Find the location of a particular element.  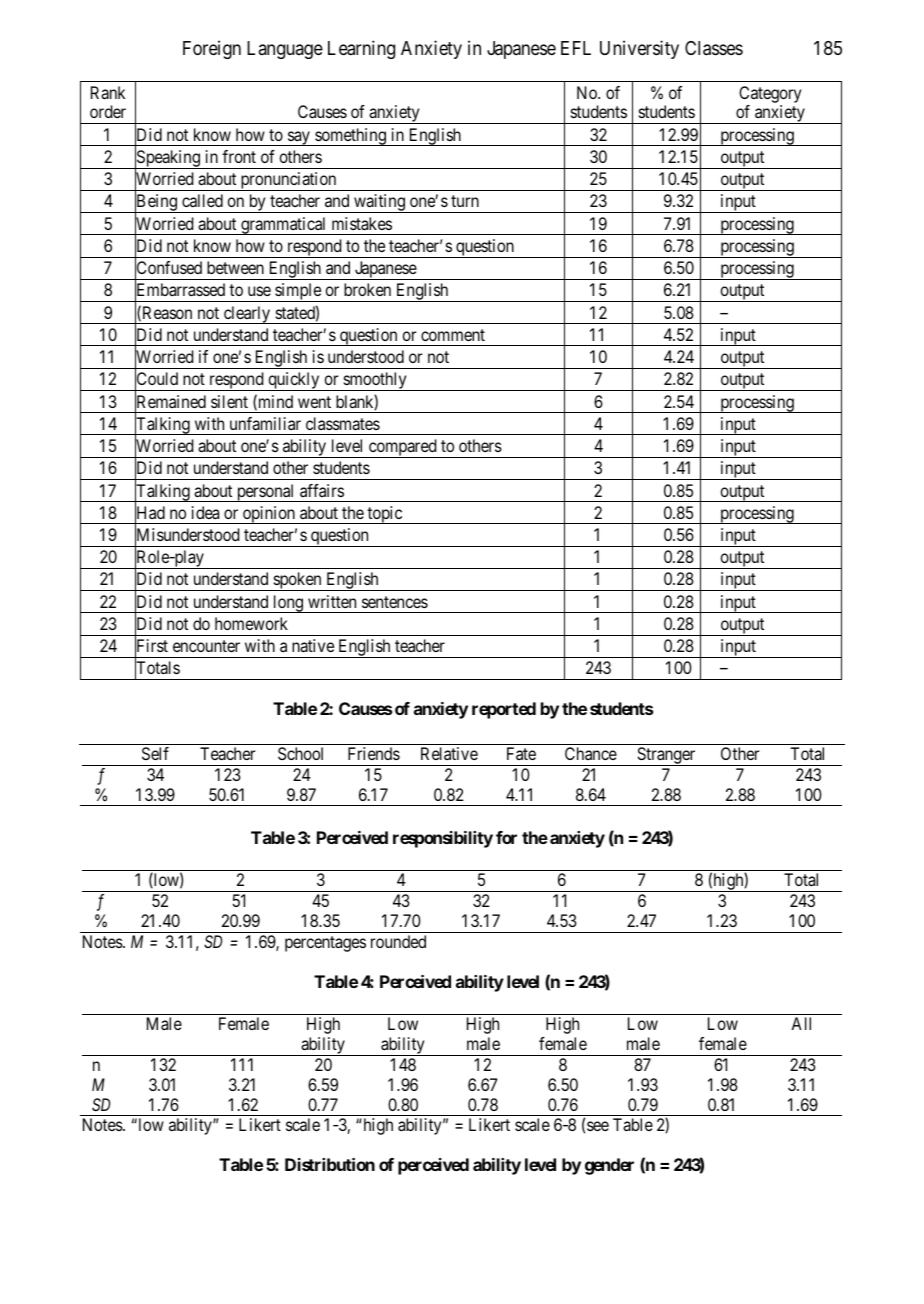

Could is located at coordinates (156, 380).
